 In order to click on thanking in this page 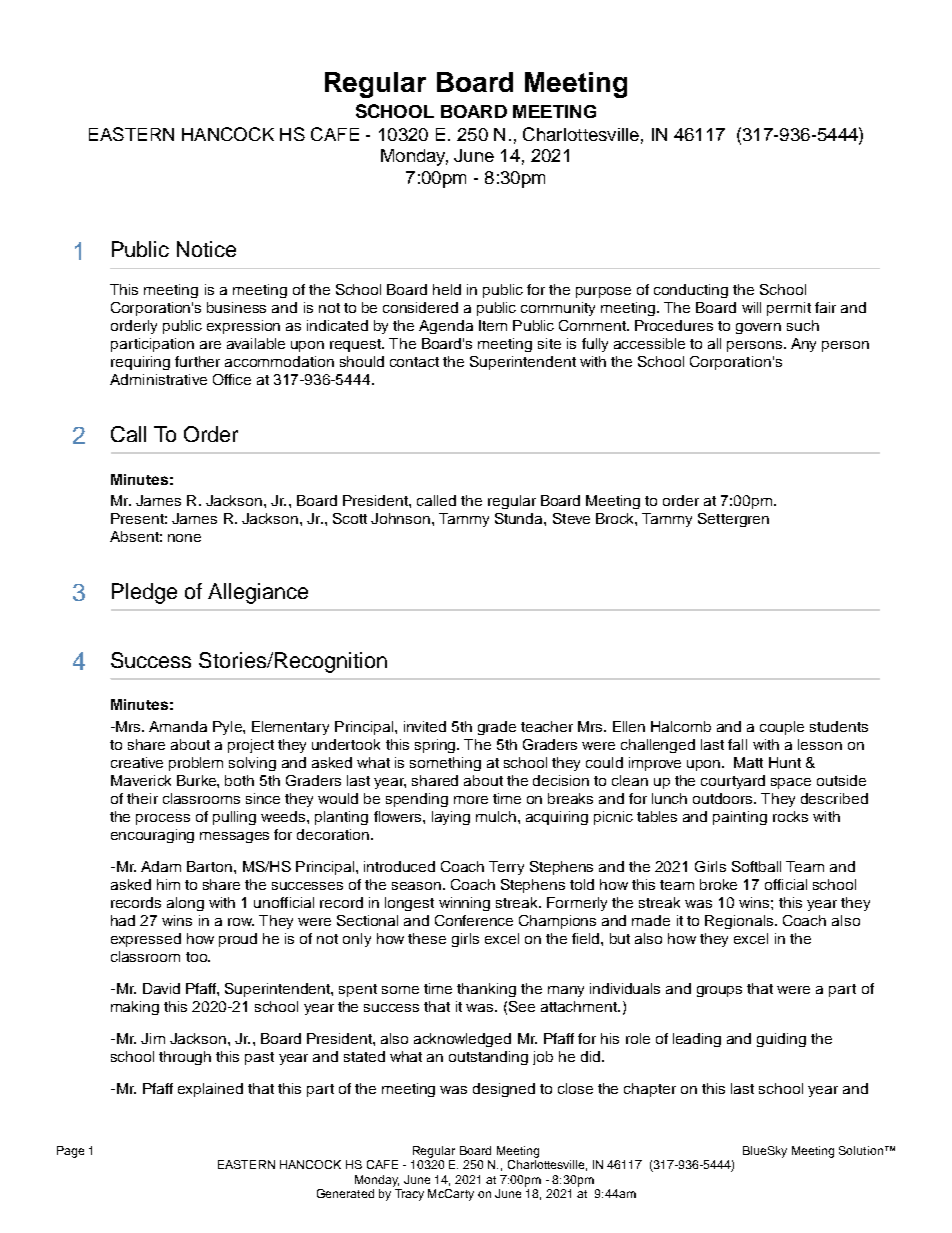, I will do `click(486, 990)`.
